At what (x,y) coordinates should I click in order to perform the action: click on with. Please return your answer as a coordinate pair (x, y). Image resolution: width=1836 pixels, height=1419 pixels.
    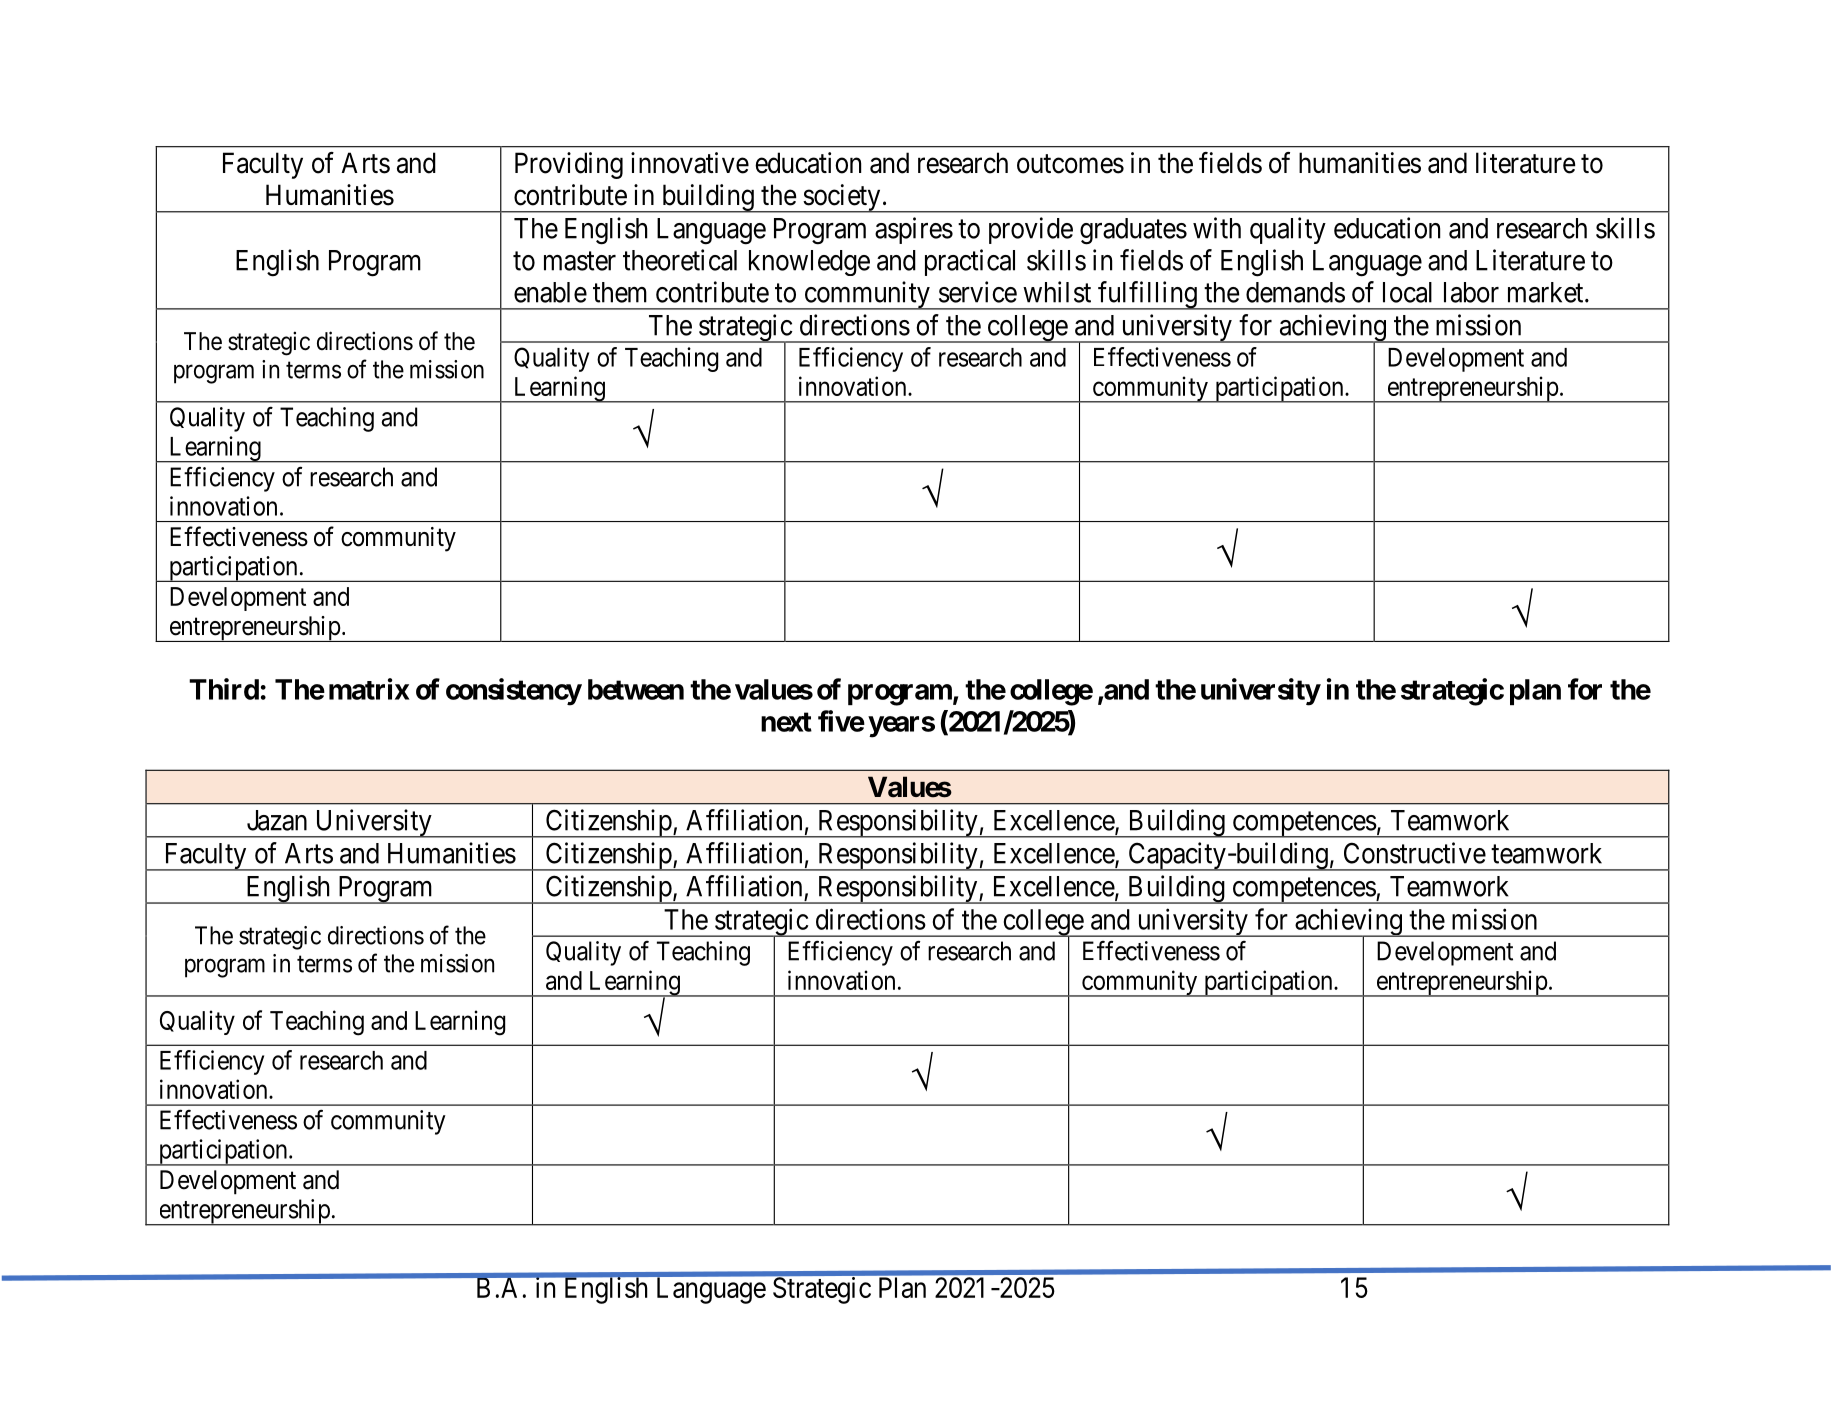
    Looking at the image, I should click on (1217, 228).
